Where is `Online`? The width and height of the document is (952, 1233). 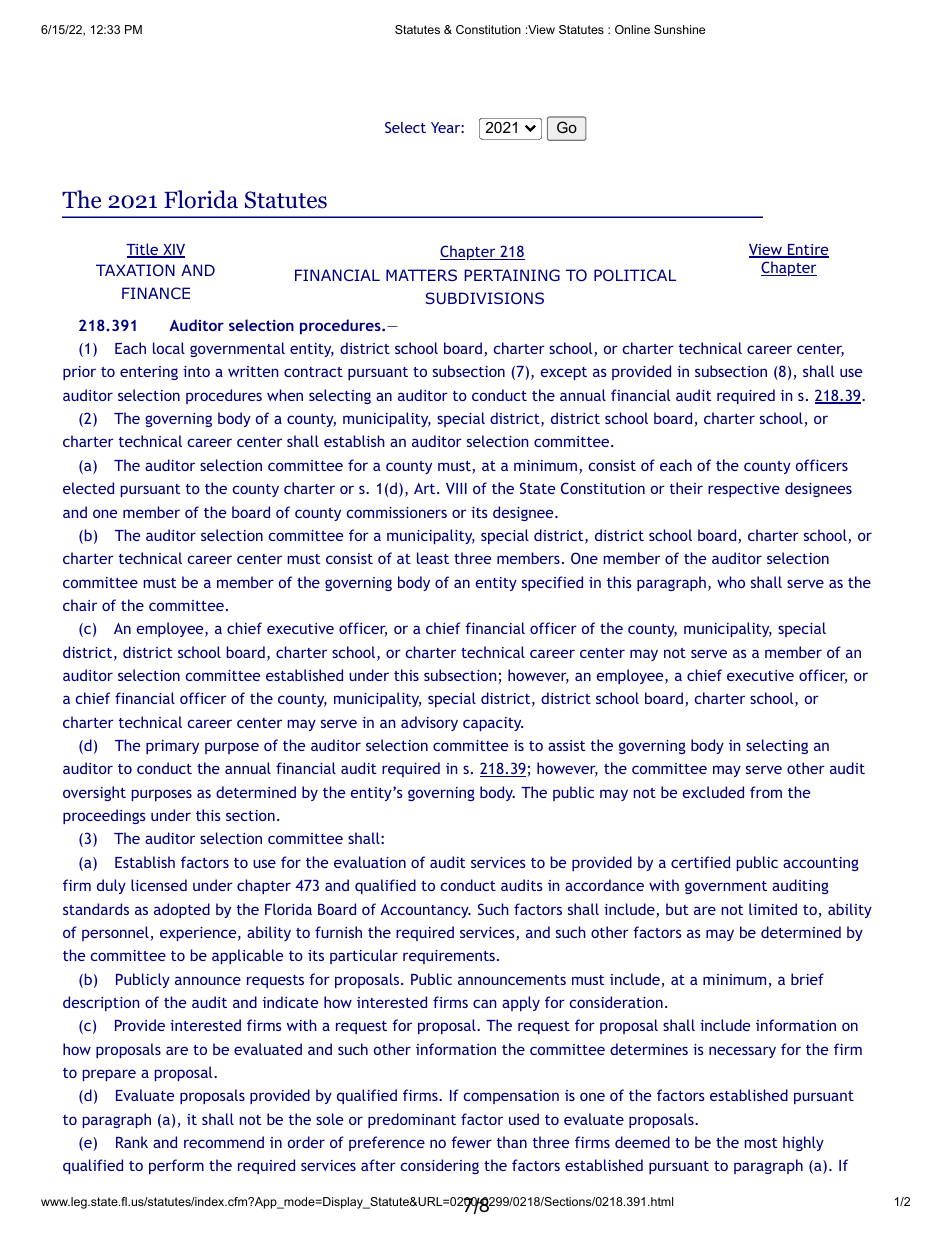 Online is located at coordinates (632, 29).
